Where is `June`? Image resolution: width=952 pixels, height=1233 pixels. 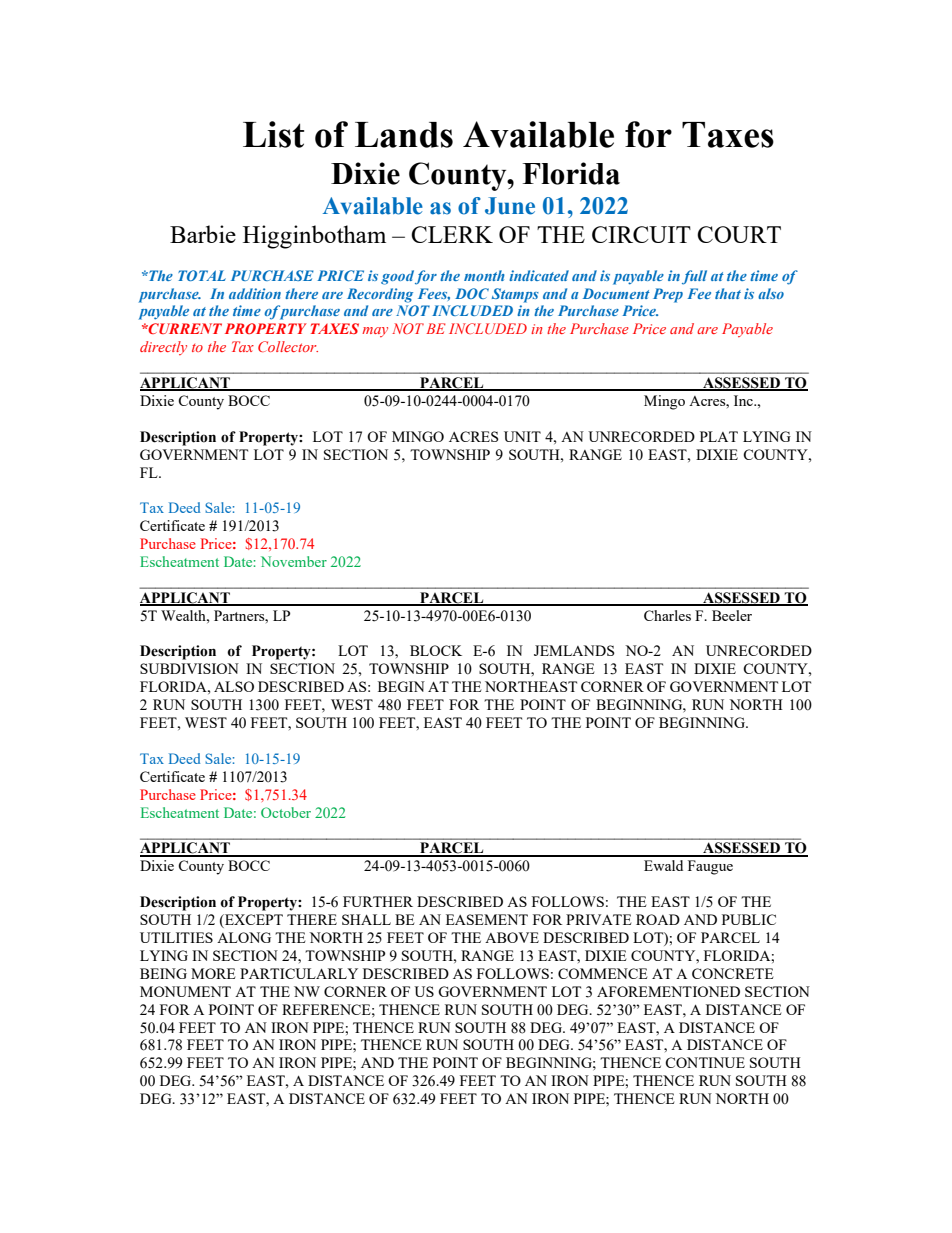
June is located at coordinates (510, 206).
